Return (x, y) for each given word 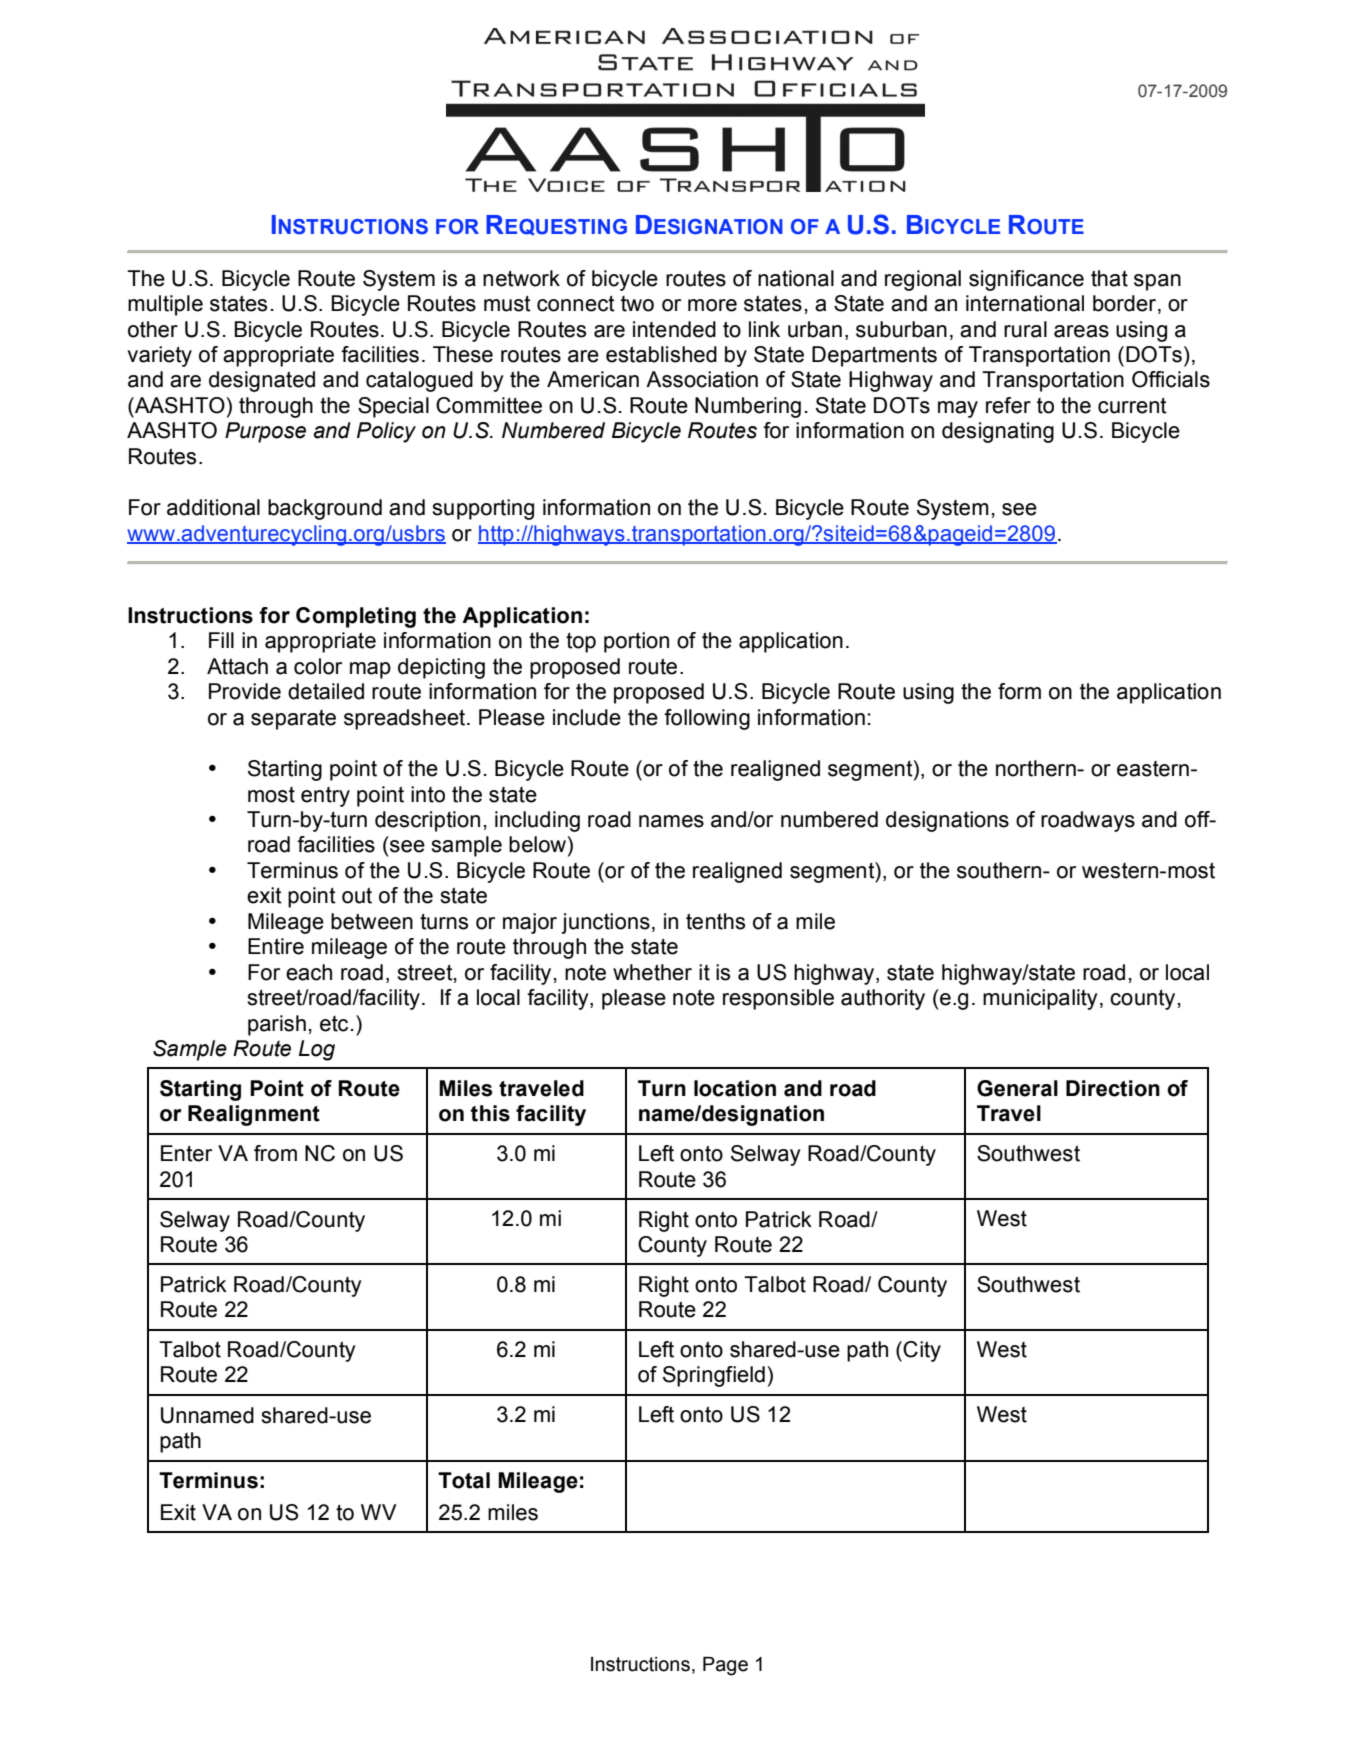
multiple (165, 305)
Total (464, 1480)
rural (1025, 329)
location (735, 1088)
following (707, 719)
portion (636, 642)
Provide (245, 691)
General (1017, 1088)
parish (277, 1025)
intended (674, 329)
